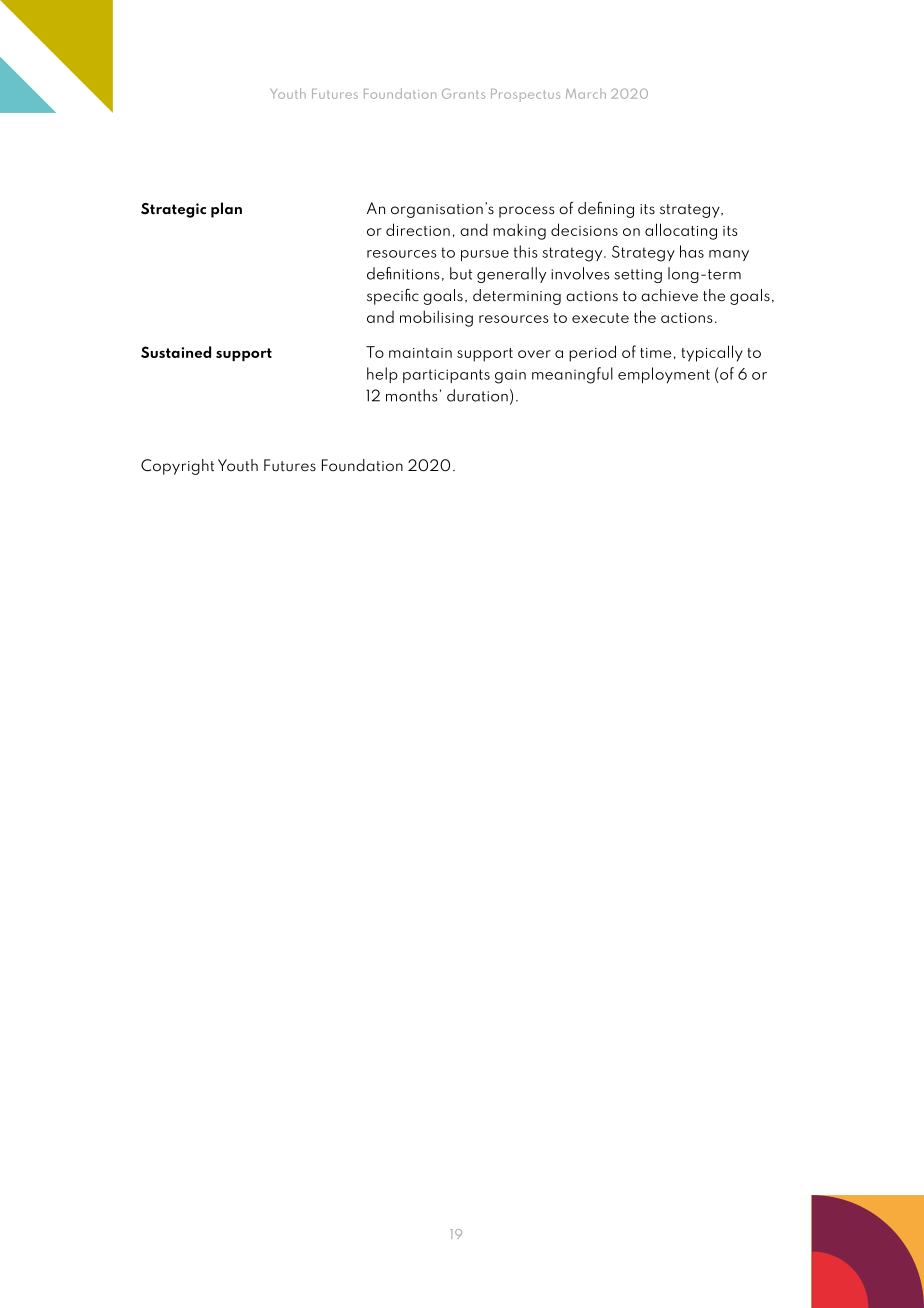 The width and height of the screenshot is (924, 1308). What do you see at coordinates (463, 93) in the screenshot?
I see `Grants` at bounding box center [463, 93].
